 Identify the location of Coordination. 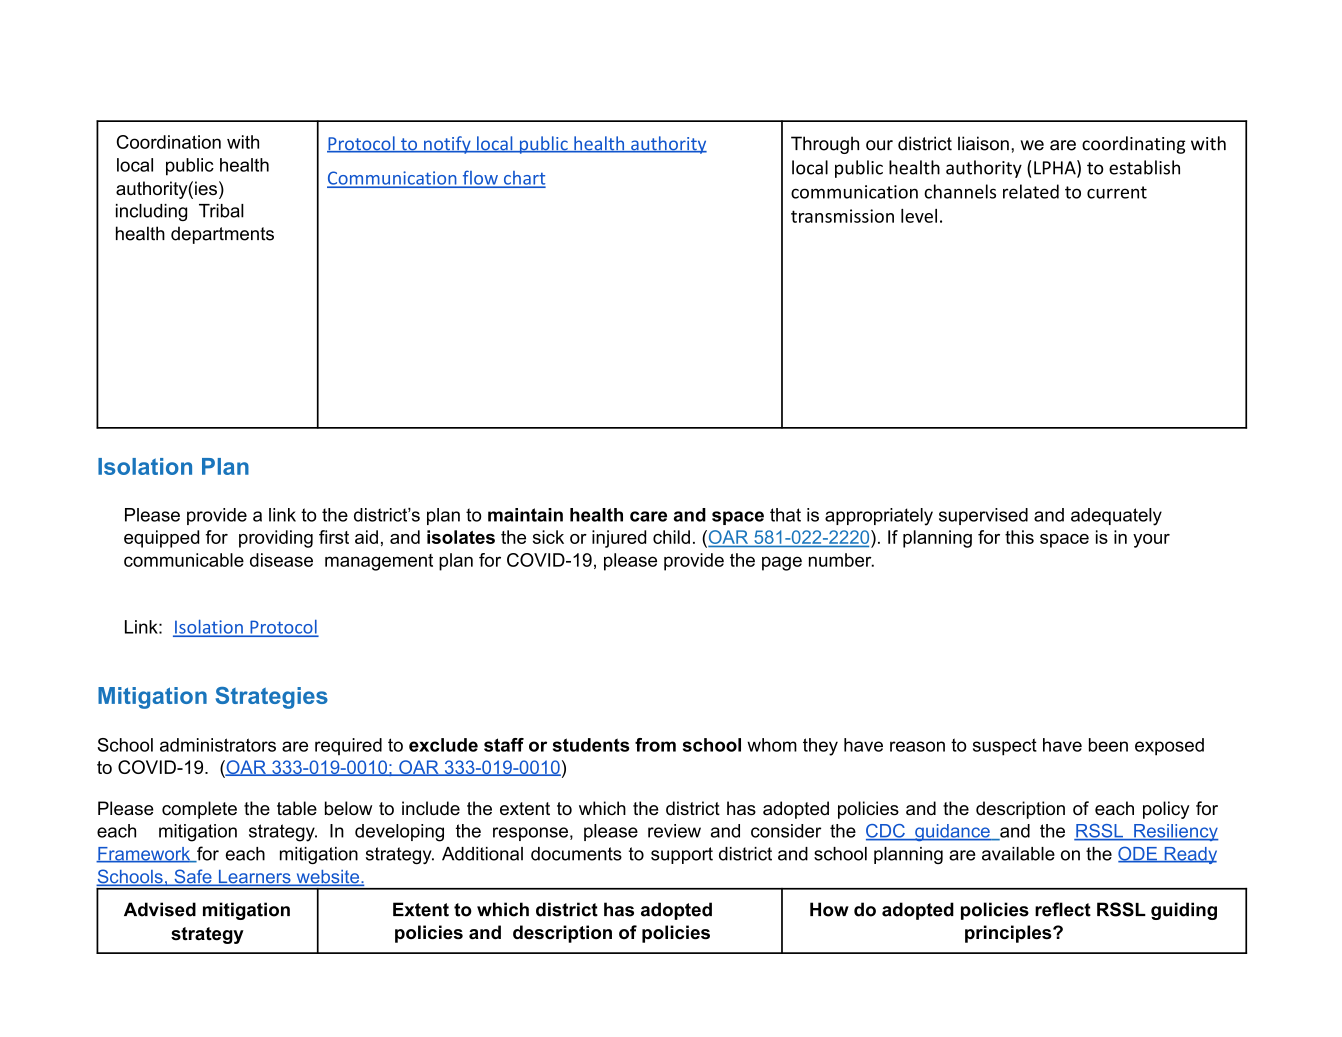
(169, 142).
